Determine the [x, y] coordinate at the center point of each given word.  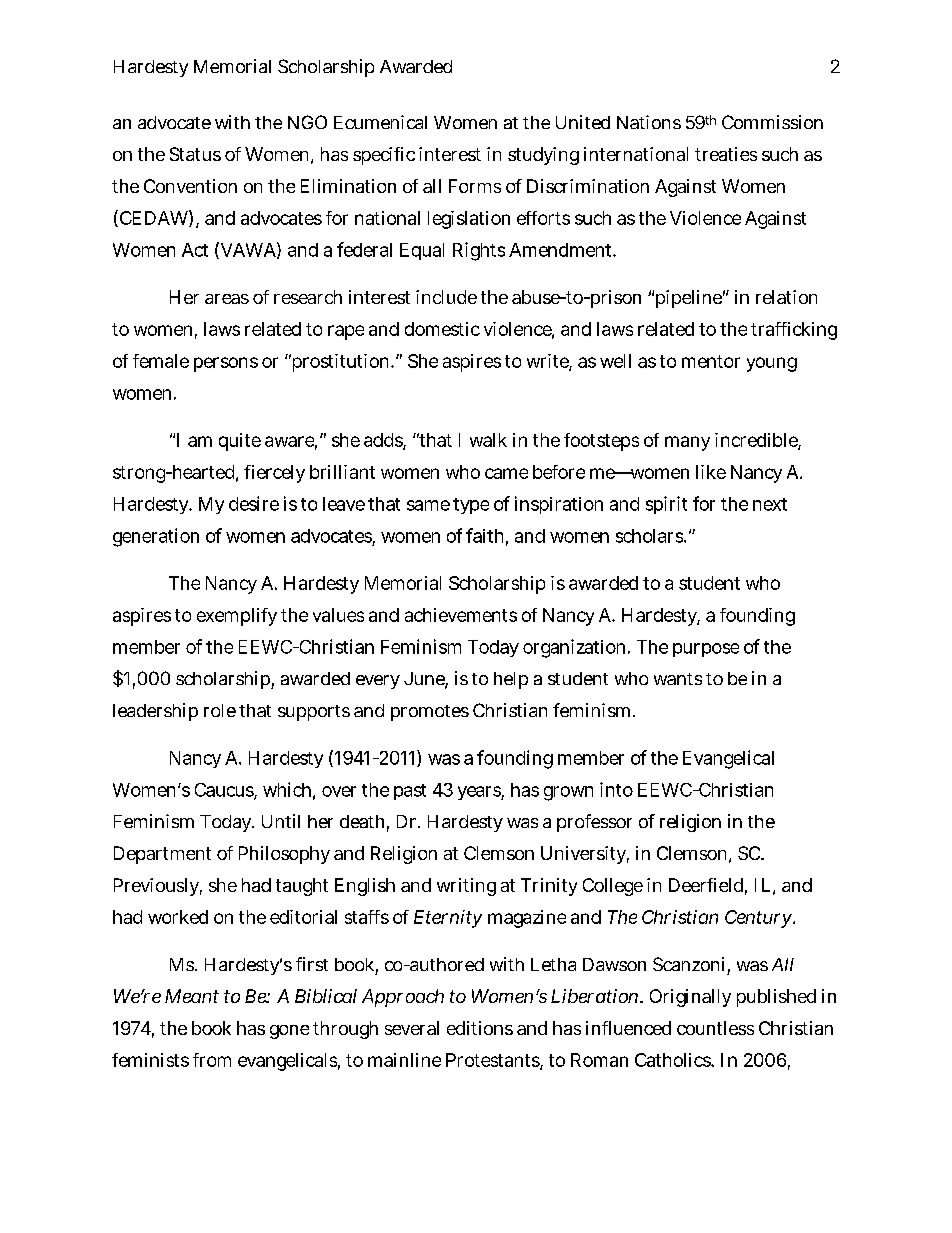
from [212, 1060]
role [220, 710]
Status [195, 154]
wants [678, 679]
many [687, 443]
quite [240, 442]
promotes [430, 713]
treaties [726, 154]
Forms [475, 186]
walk [488, 440]
